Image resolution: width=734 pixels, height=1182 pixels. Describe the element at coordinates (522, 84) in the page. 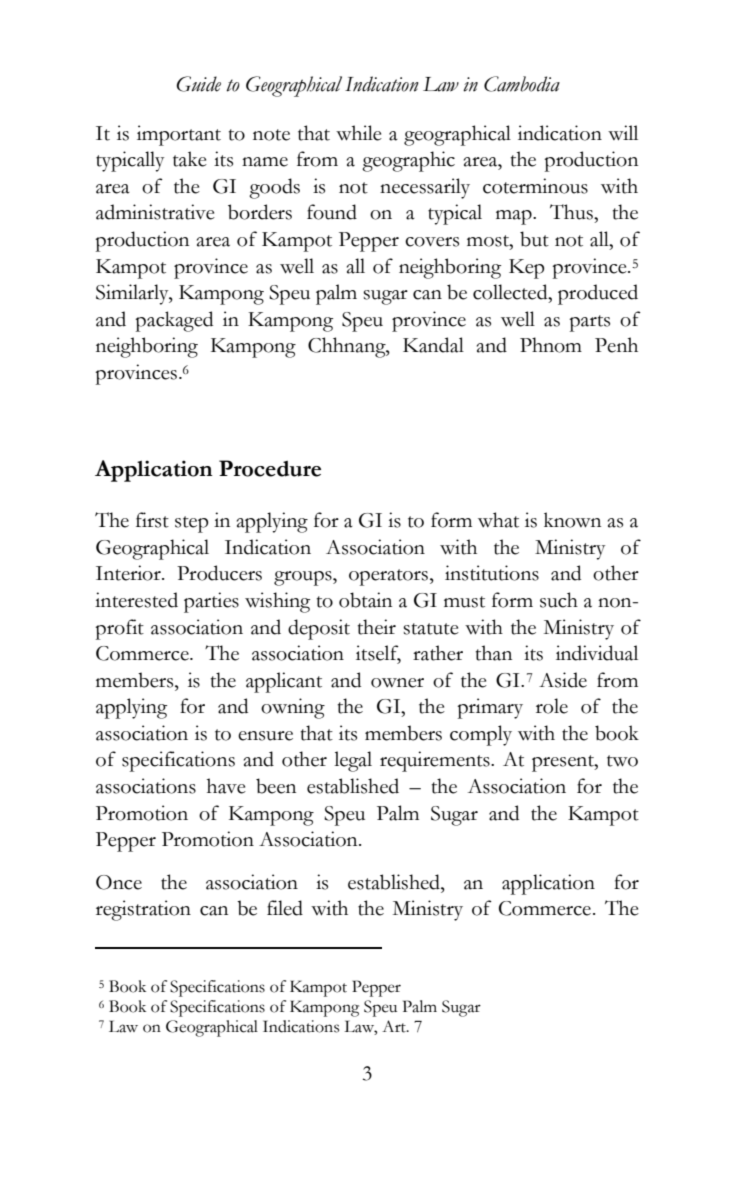

I see `Cambodia` at that location.
